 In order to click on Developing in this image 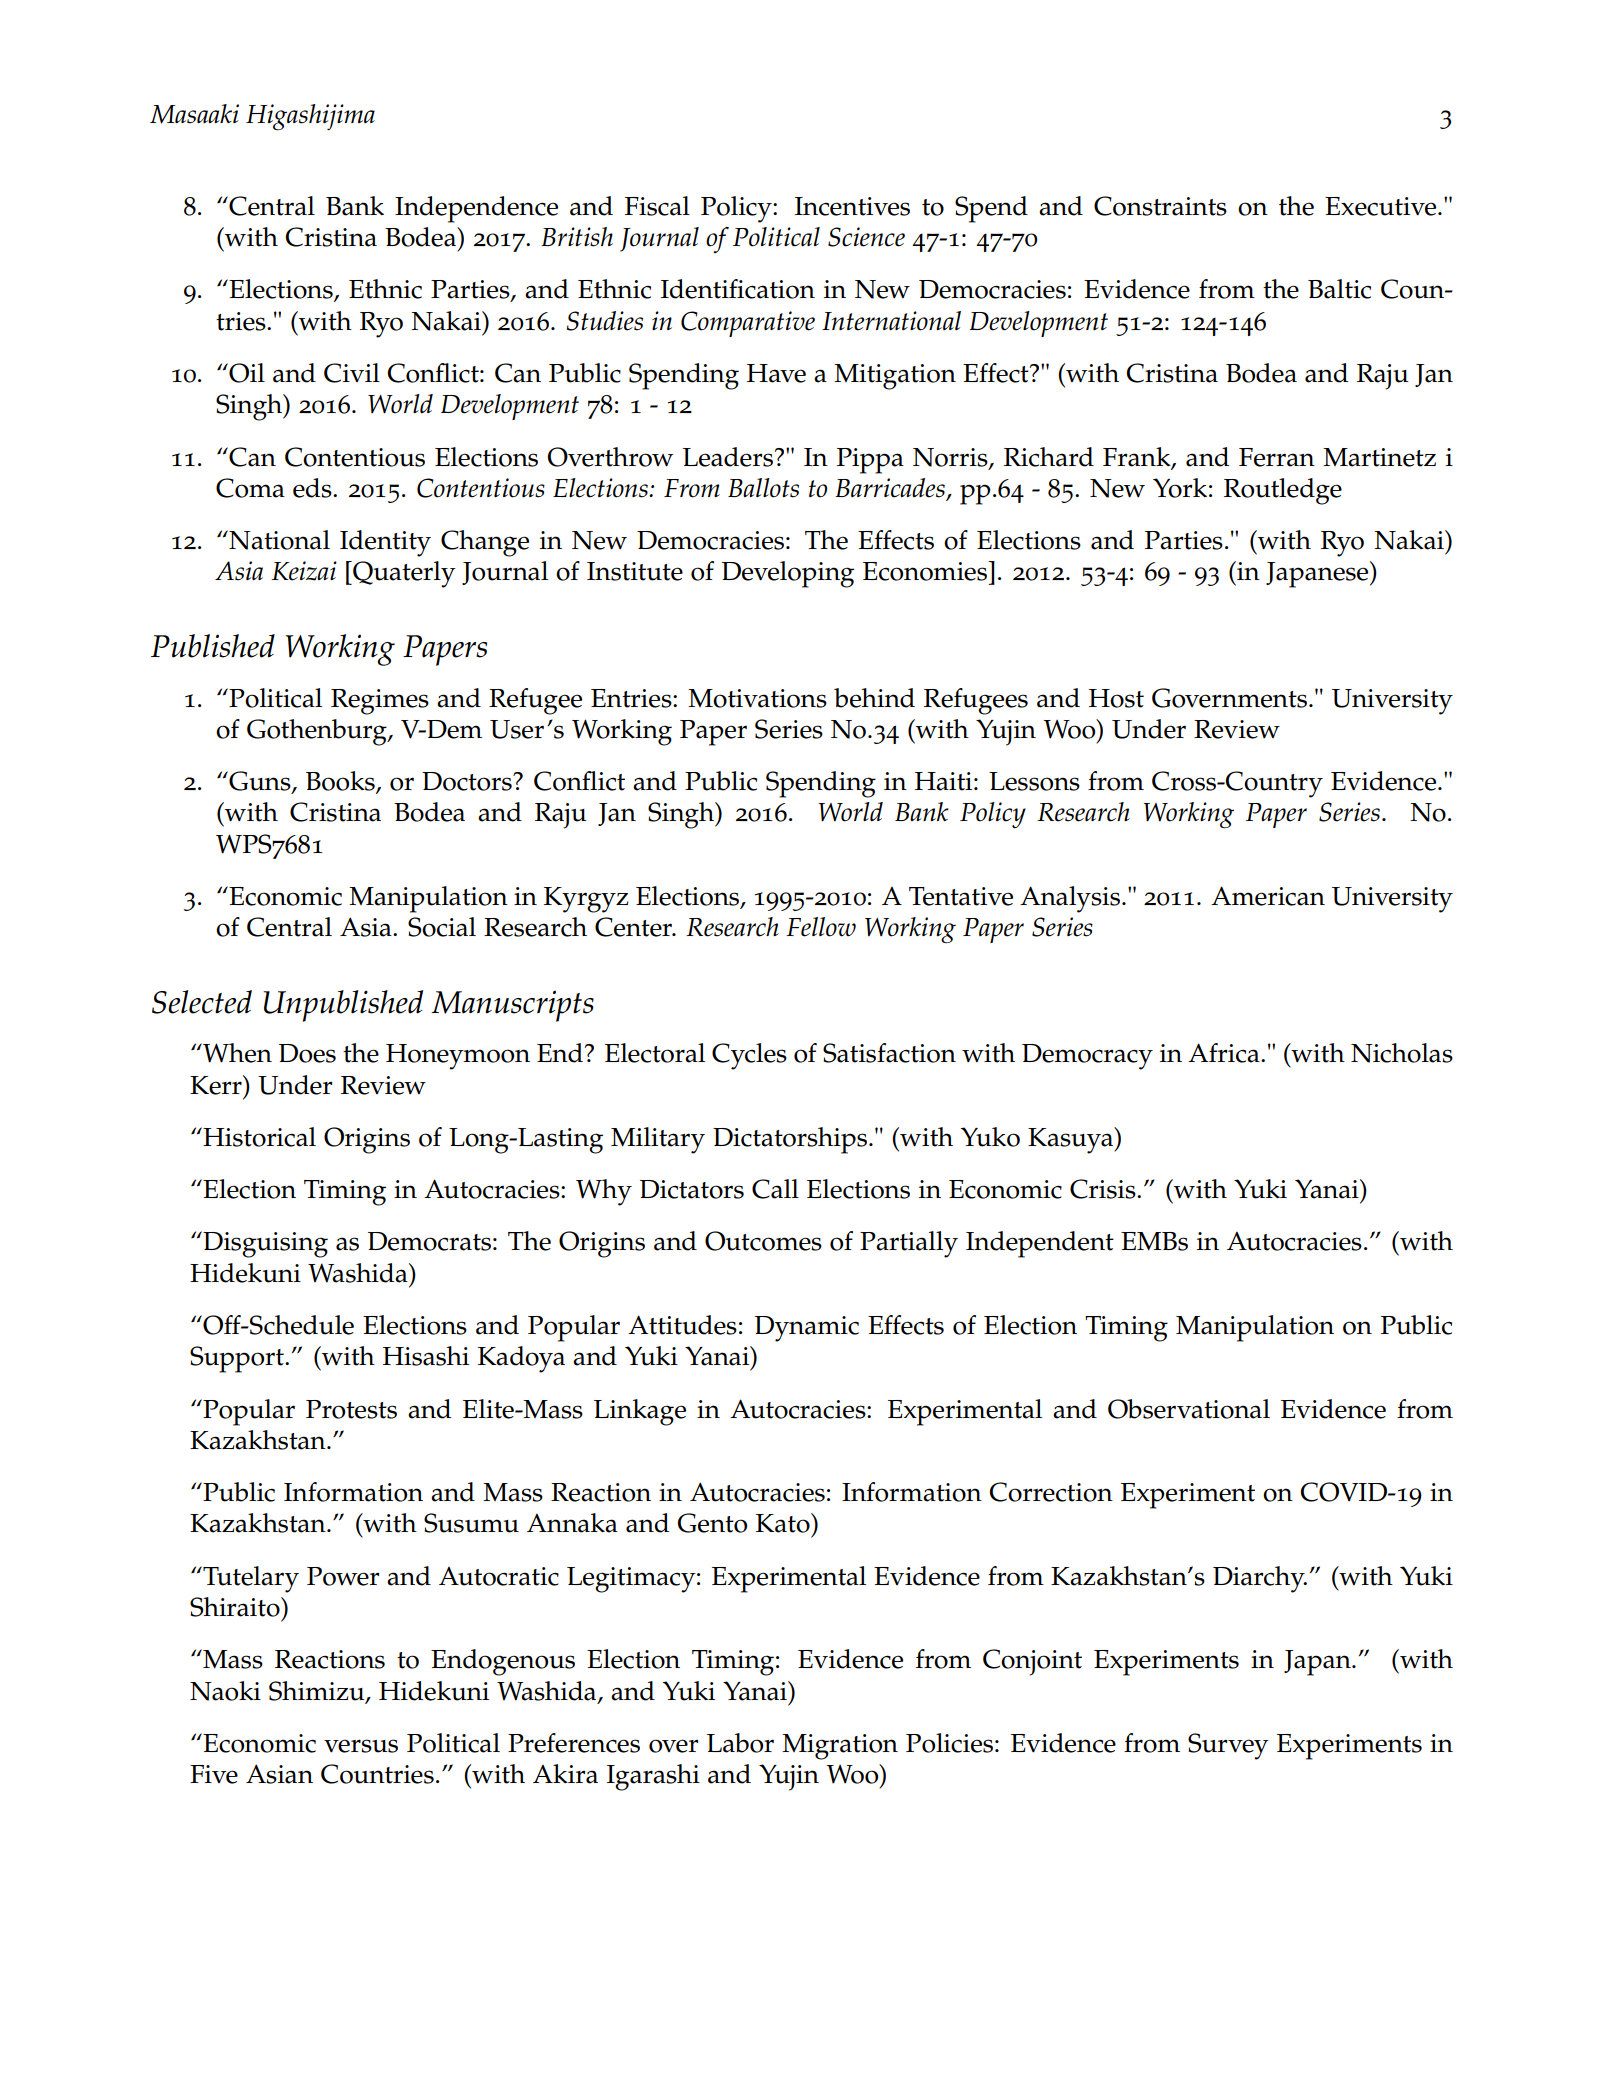, I will do `click(788, 574)`.
